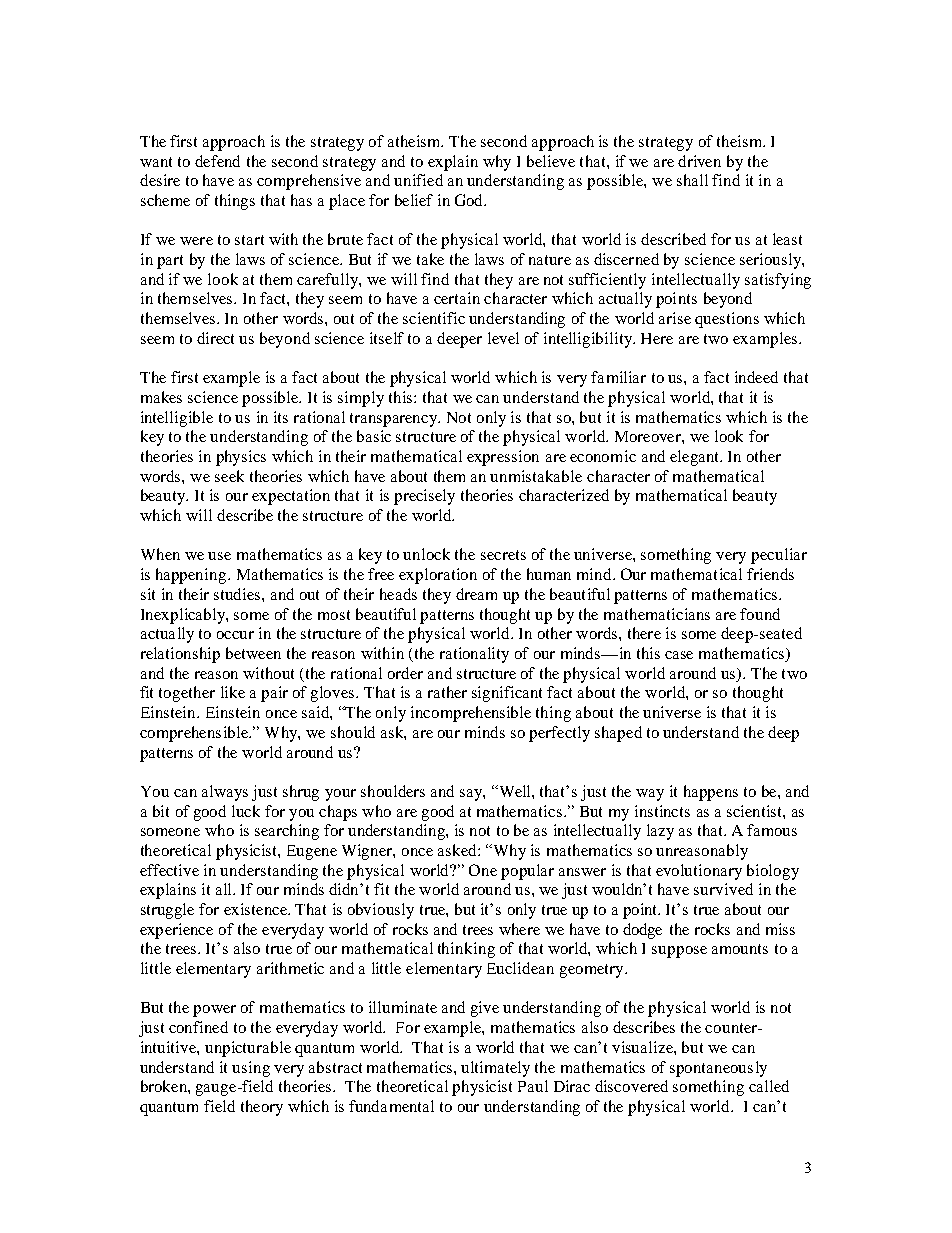 The image size is (952, 1233). What do you see at coordinates (217, 161) in the image?
I see `defend` at bounding box center [217, 161].
